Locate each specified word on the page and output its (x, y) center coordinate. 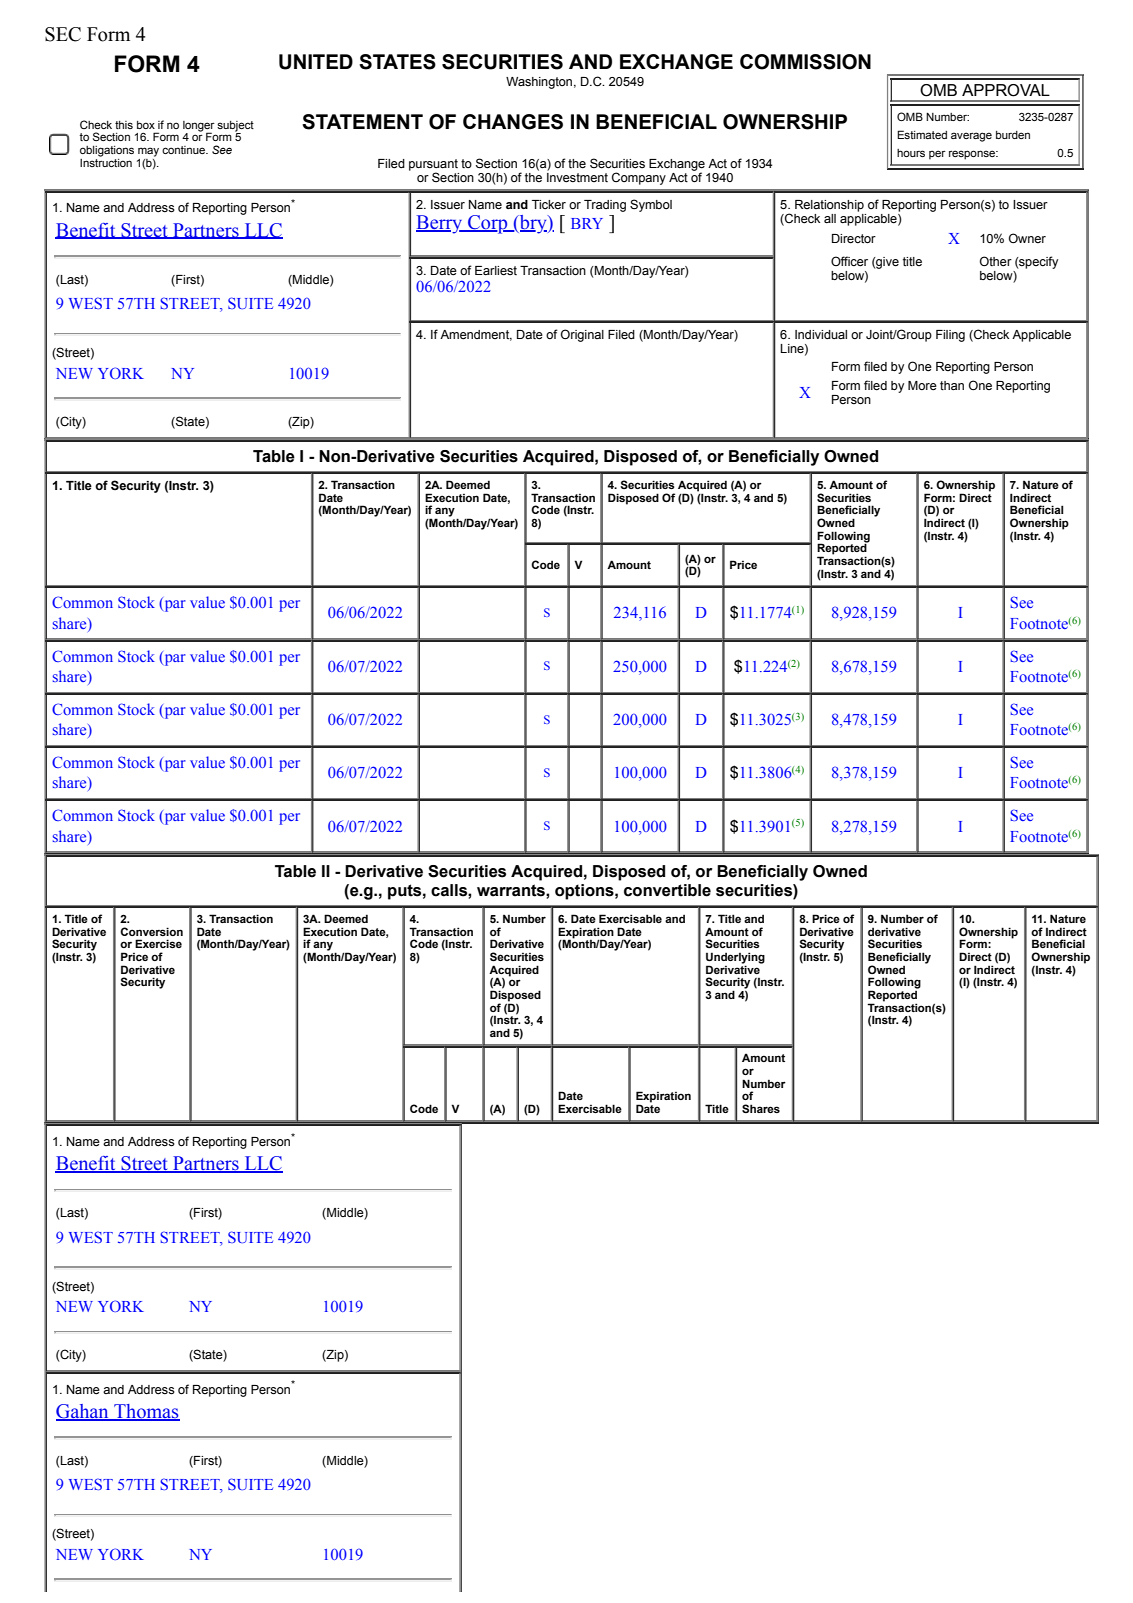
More (922, 386)
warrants (512, 890)
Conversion (151, 931)
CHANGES (513, 122)
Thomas (146, 1412)
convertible (667, 890)
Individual (821, 334)
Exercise (158, 943)
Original (582, 335)
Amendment (476, 335)
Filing (950, 336)
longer (199, 127)
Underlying (735, 959)
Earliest (496, 271)
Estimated (922, 134)
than (952, 385)
